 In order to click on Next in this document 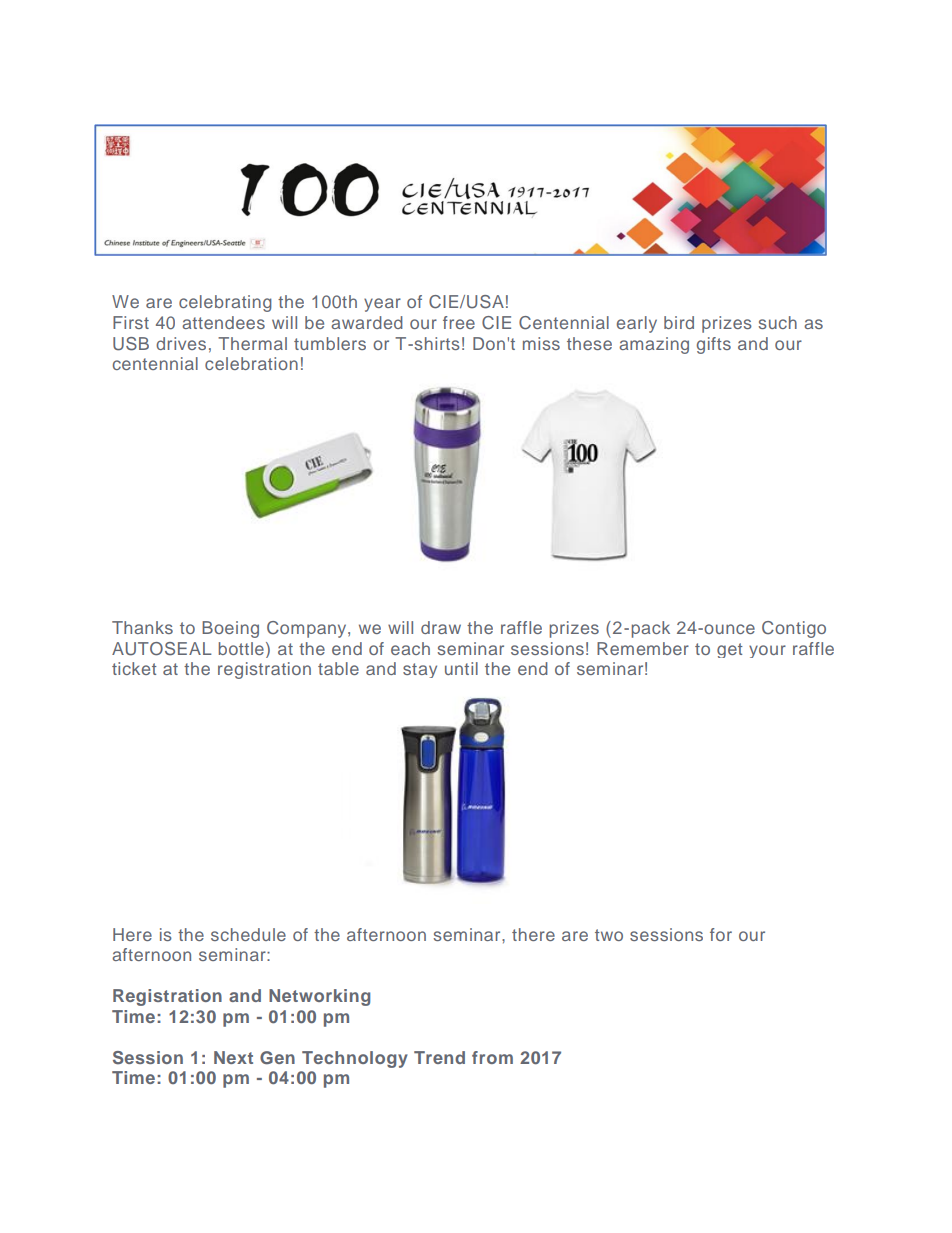, I will do `click(233, 1057)`.
